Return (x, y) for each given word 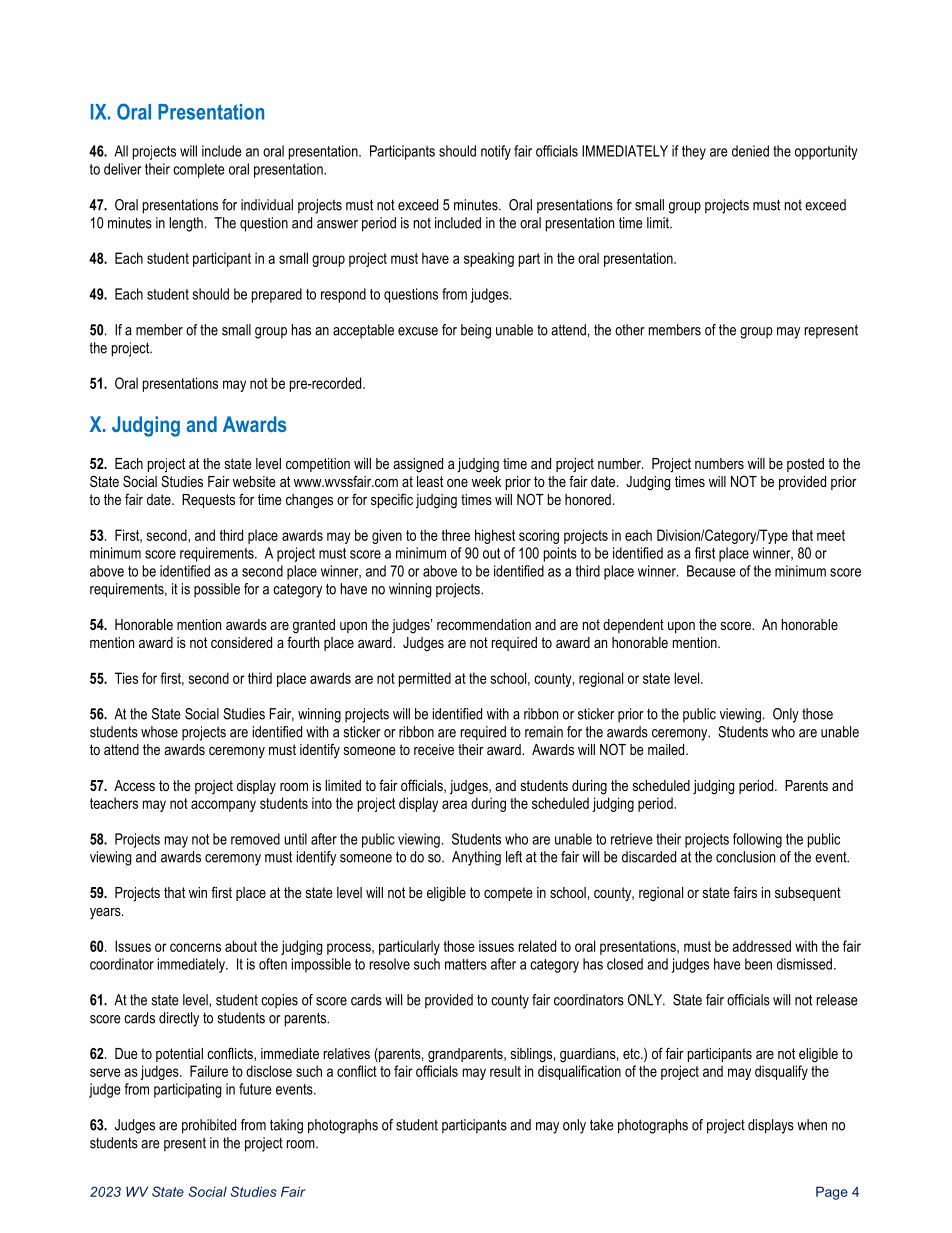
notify (496, 152)
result (505, 1071)
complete (199, 170)
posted (805, 465)
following (757, 840)
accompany (223, 806)
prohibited (209, 1126)
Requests (208, 501)
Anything (476, 858)
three (455, 535)
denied (750, 151)
